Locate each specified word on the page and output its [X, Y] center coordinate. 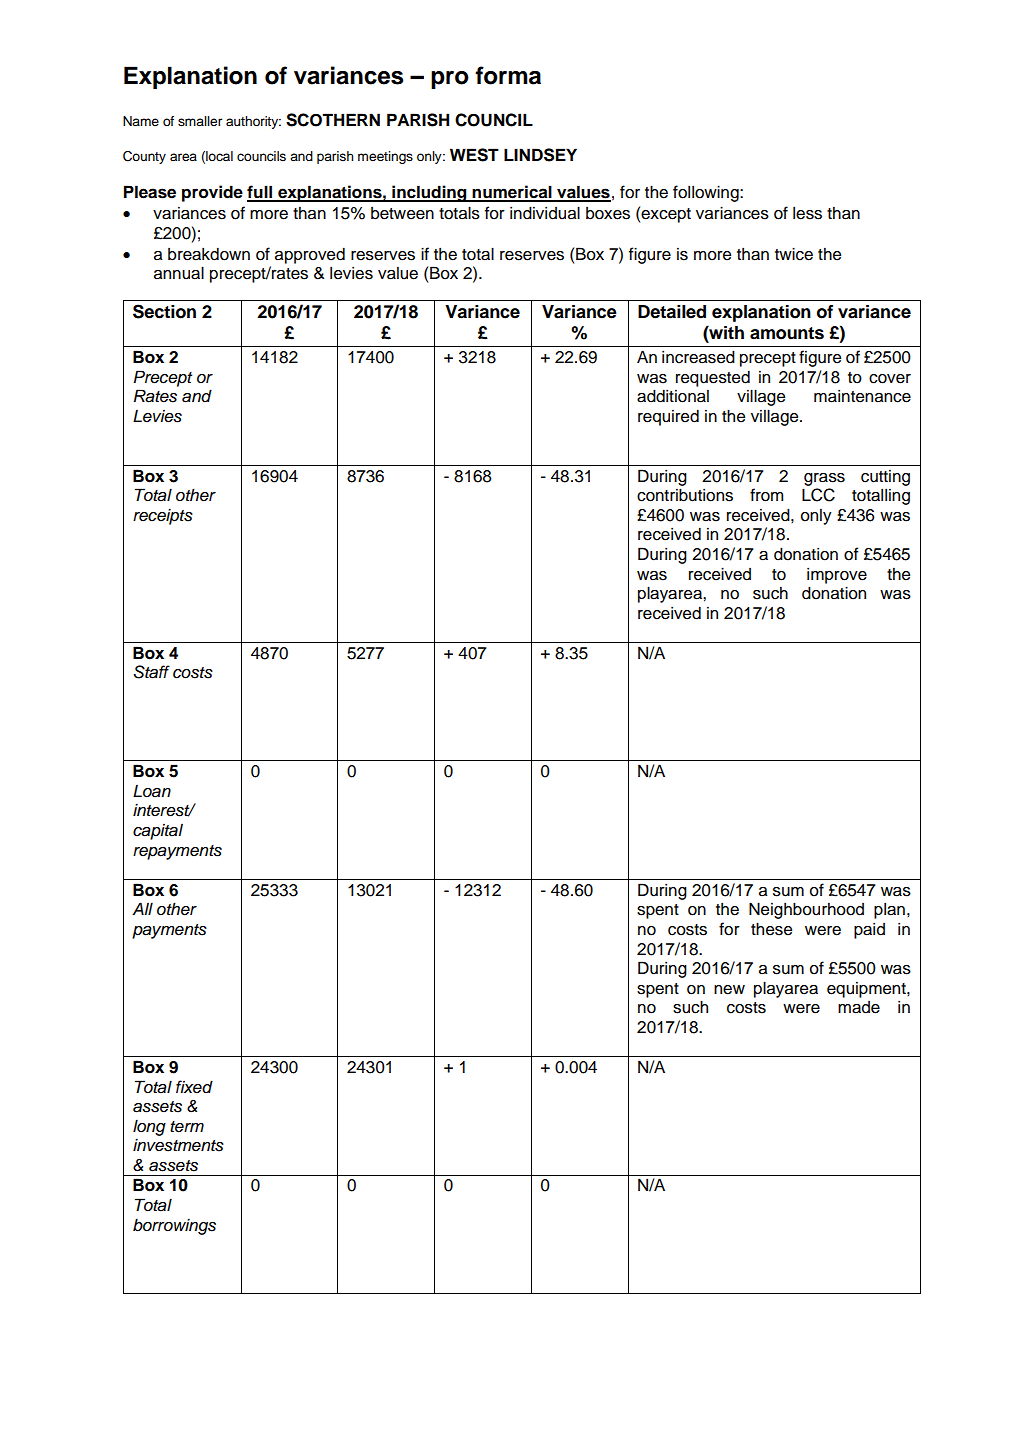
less [807, 213]
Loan [152, 791]
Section [164, 311]
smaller [200, 121]
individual [545, 213]
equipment [867, 990]
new [729, 990]
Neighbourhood [806, 910]
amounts [787, 333]
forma [508, 75]
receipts [163, 517]
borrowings [174, 1226]
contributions [685, 495]
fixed [194, 1087]
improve [837, 576]
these [771, 929]
